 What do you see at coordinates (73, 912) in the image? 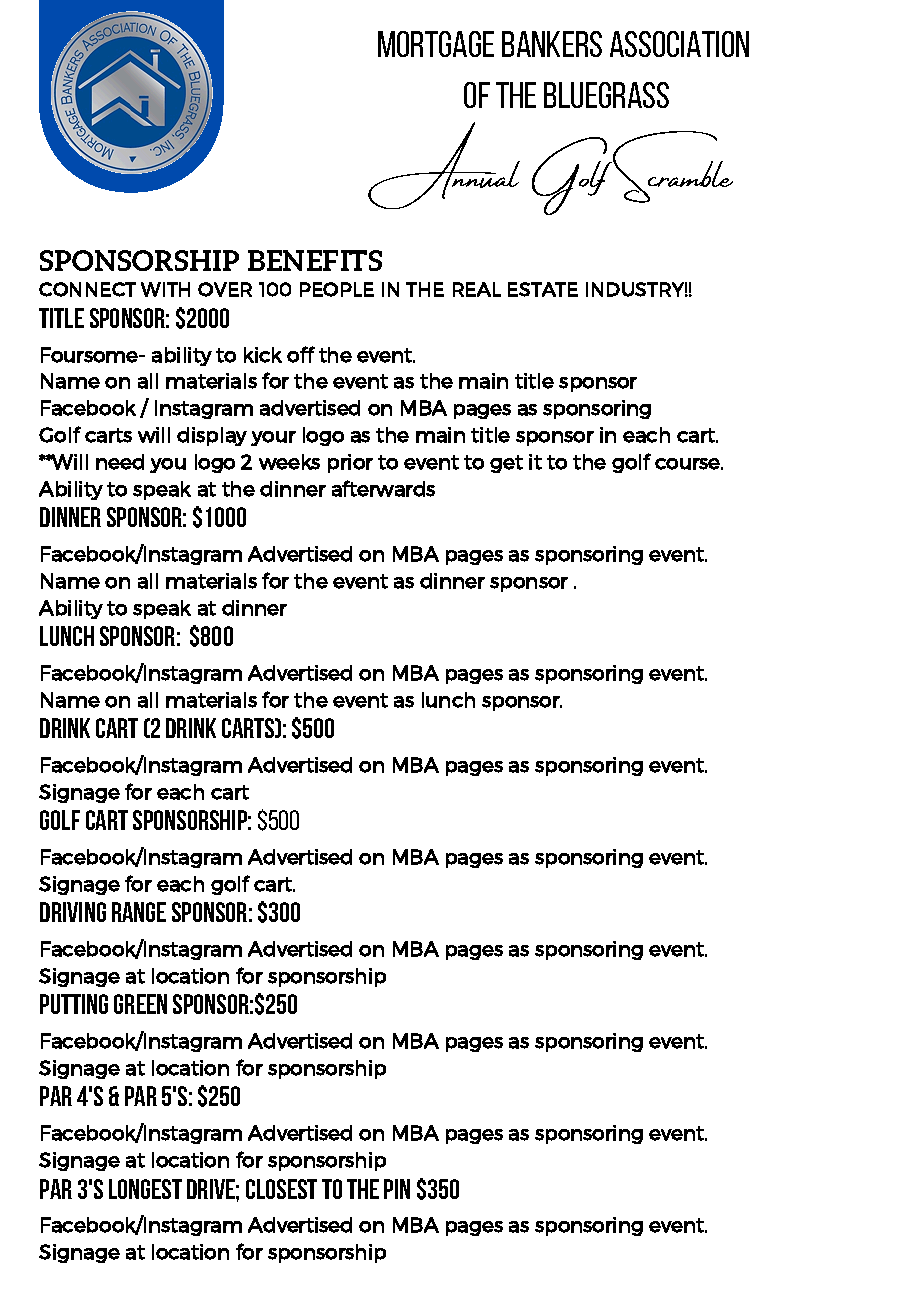
I see `Driving` at bounding box center [73, 912].
